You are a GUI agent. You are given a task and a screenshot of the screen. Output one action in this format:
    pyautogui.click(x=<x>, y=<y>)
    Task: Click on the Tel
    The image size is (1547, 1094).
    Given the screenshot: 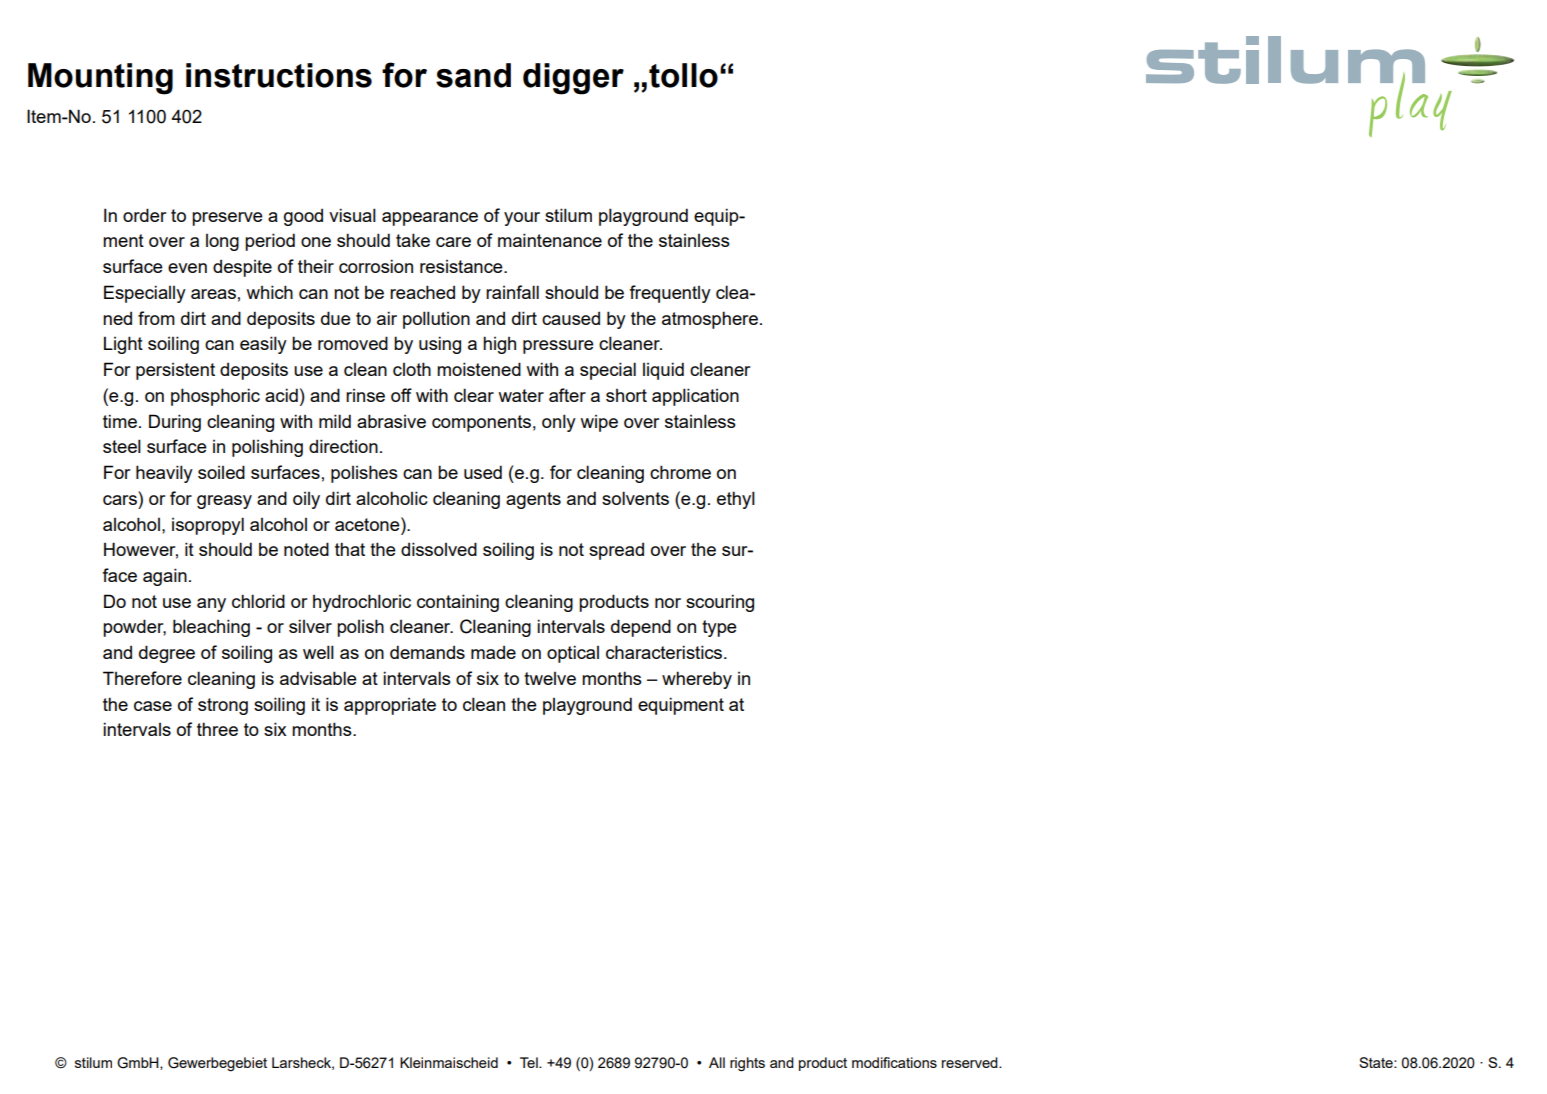 What is the action you would take?
    pyautogui.click(x=530, y=1062)
